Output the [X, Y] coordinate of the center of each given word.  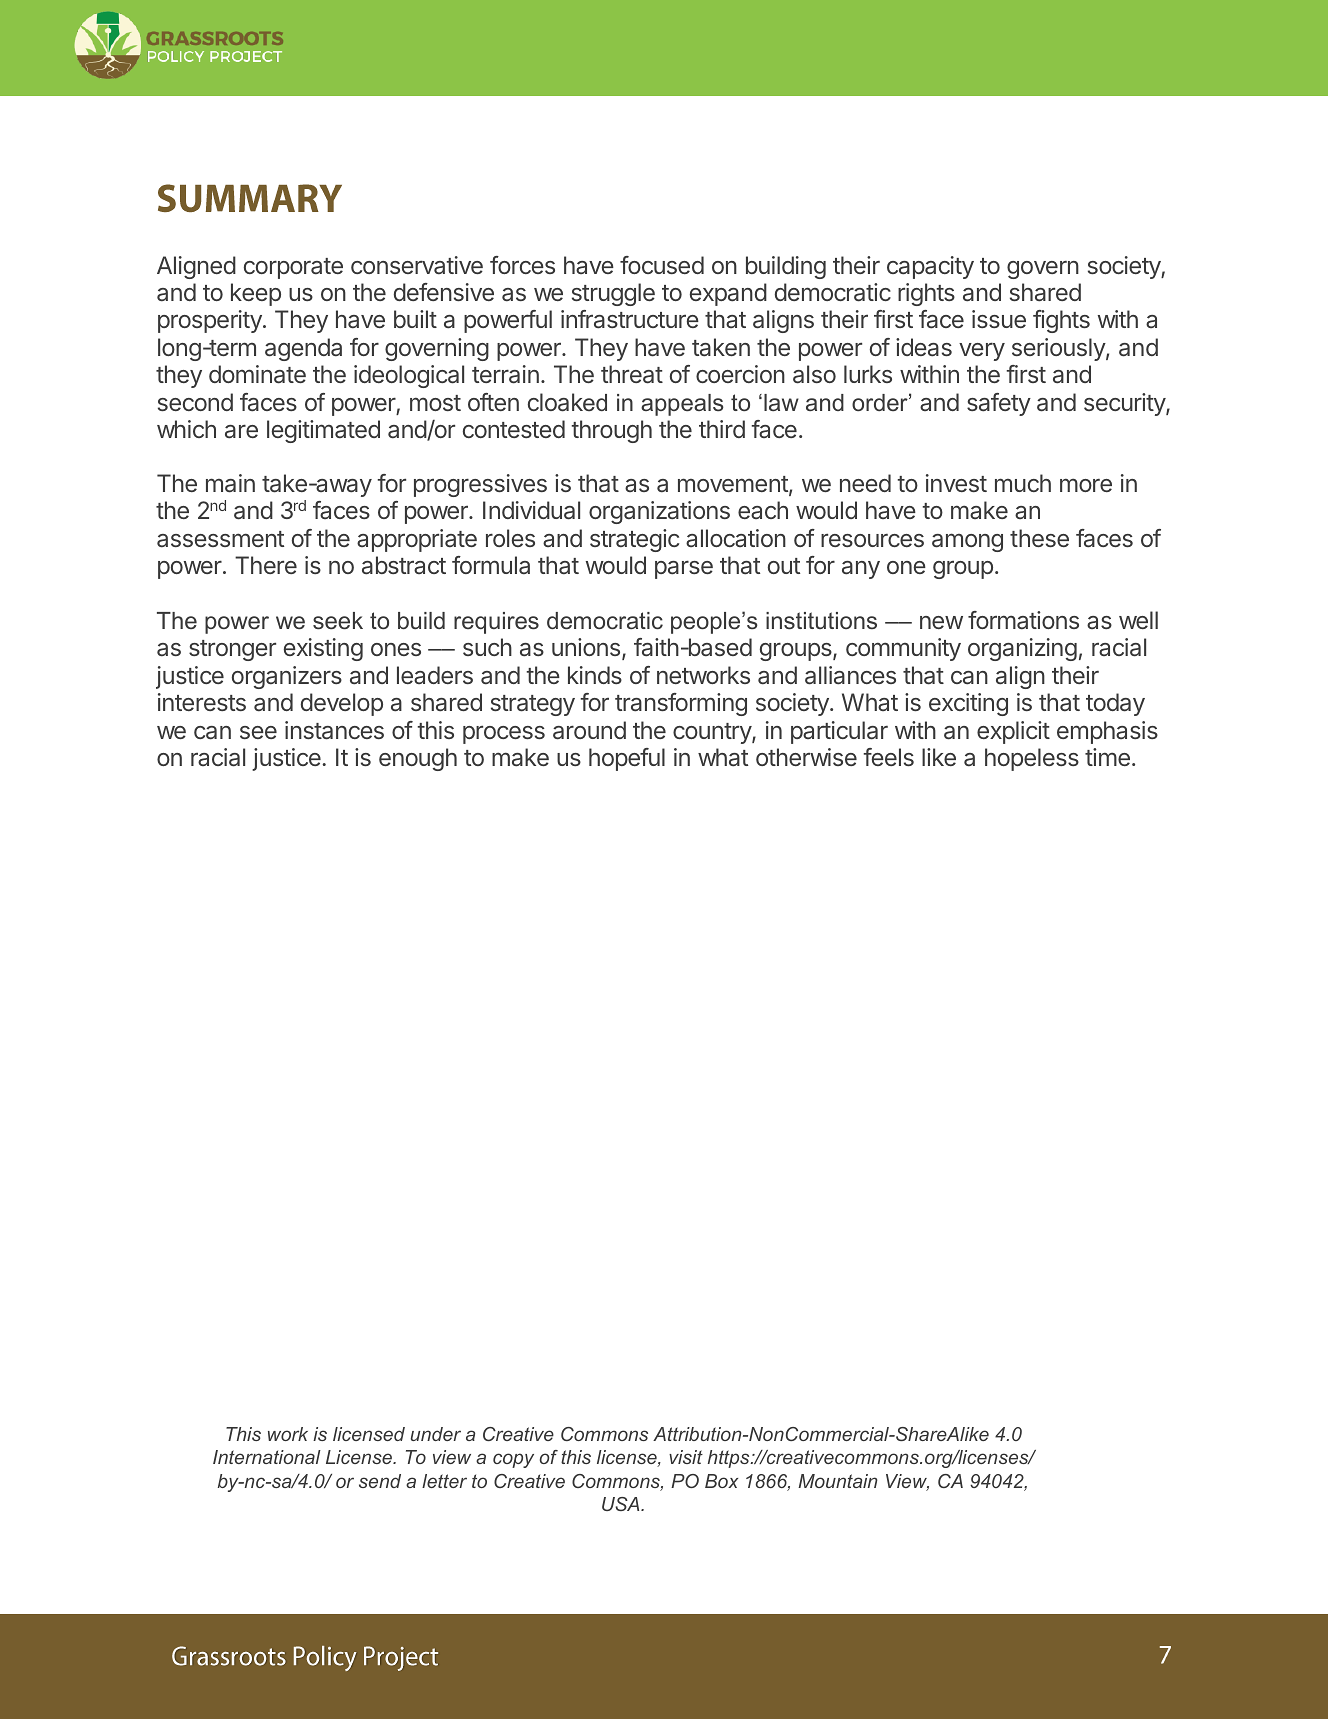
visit [686, 1457]
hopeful [627, 759]
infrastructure [630, 319]
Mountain [838, 1481]
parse [684, 569]
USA [622, 1504]
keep [256, 294]
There [266, 565]
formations [1023, 620]
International [267, 1457]
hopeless [1032, 759]
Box [721, 1481]
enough [418, 759]
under [436, 1434]
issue [999, 319]
